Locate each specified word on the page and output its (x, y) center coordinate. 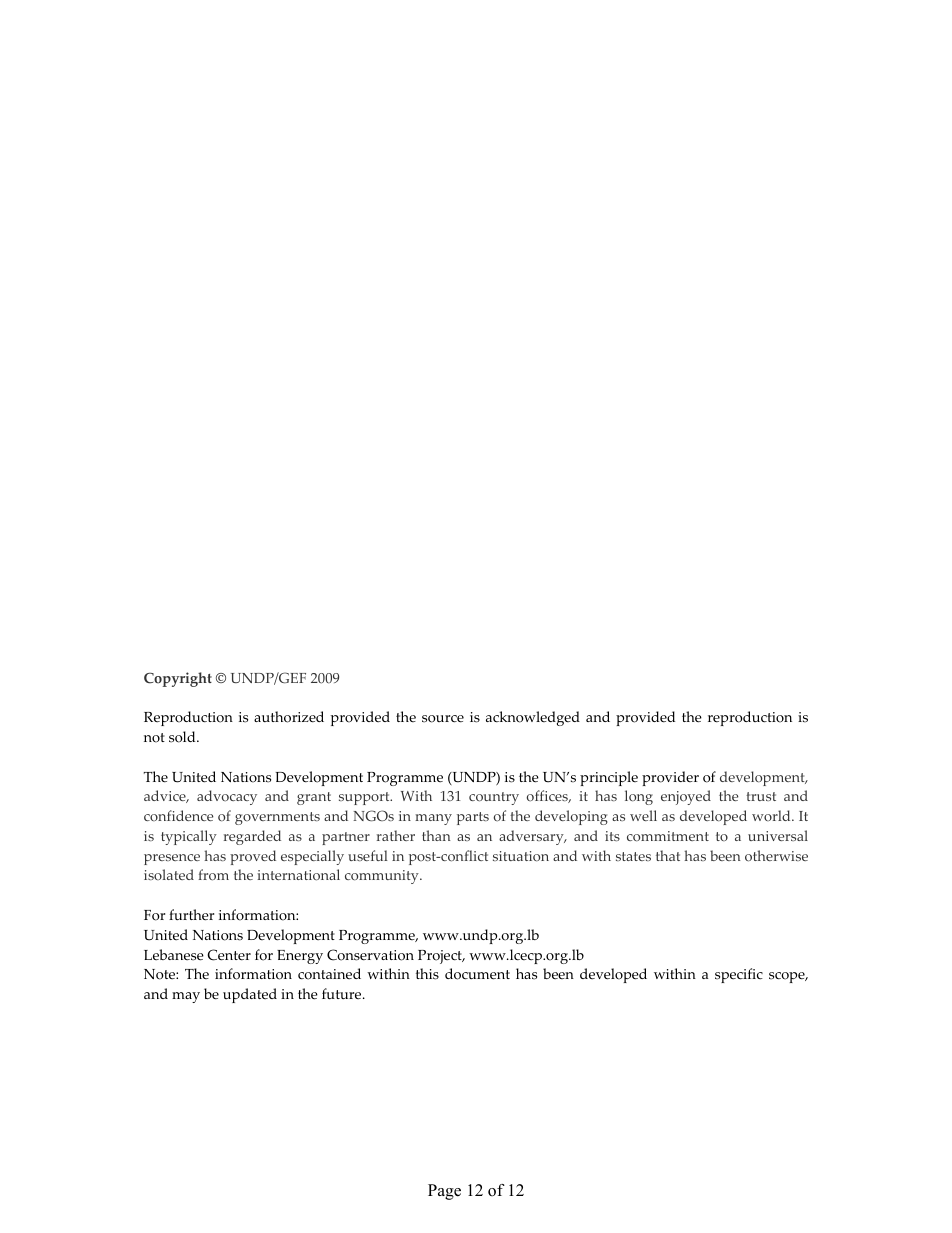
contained (329, 974)
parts (473, 818)
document (477, 974)
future (343, 994)
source (443, 719)
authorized (289, 717)
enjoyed (686, 797)
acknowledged (533, 718)
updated (250, 995)
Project (441, 957)
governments (277, 818)
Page (444, 1192)
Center (229, 955)
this (427, 974)
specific (739, 975)
